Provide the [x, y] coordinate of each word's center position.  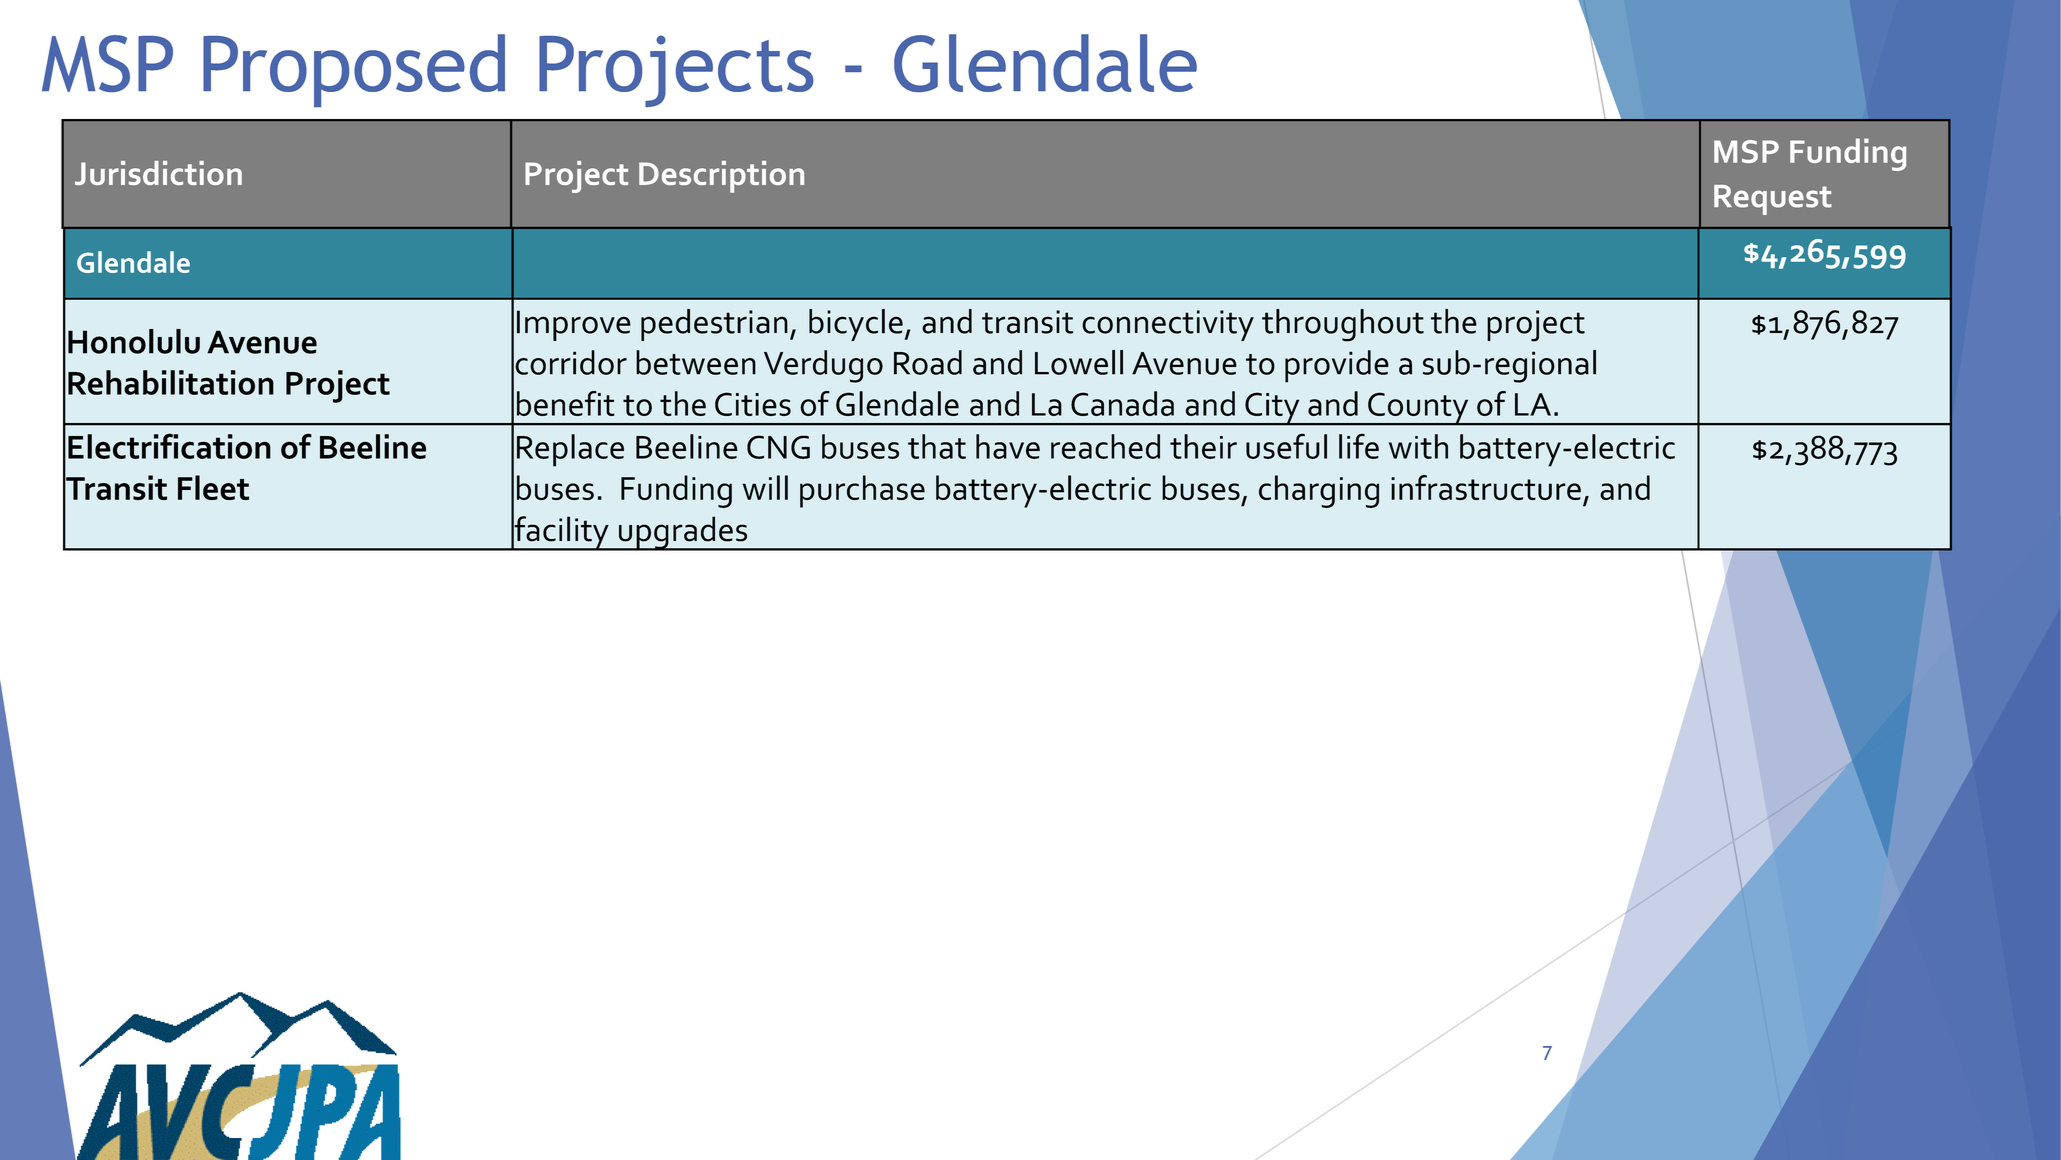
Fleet [213, 487]
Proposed [354, 70]
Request [1773, 200]
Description [721, 177]
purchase [862, 491]
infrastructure [1486, 487]
